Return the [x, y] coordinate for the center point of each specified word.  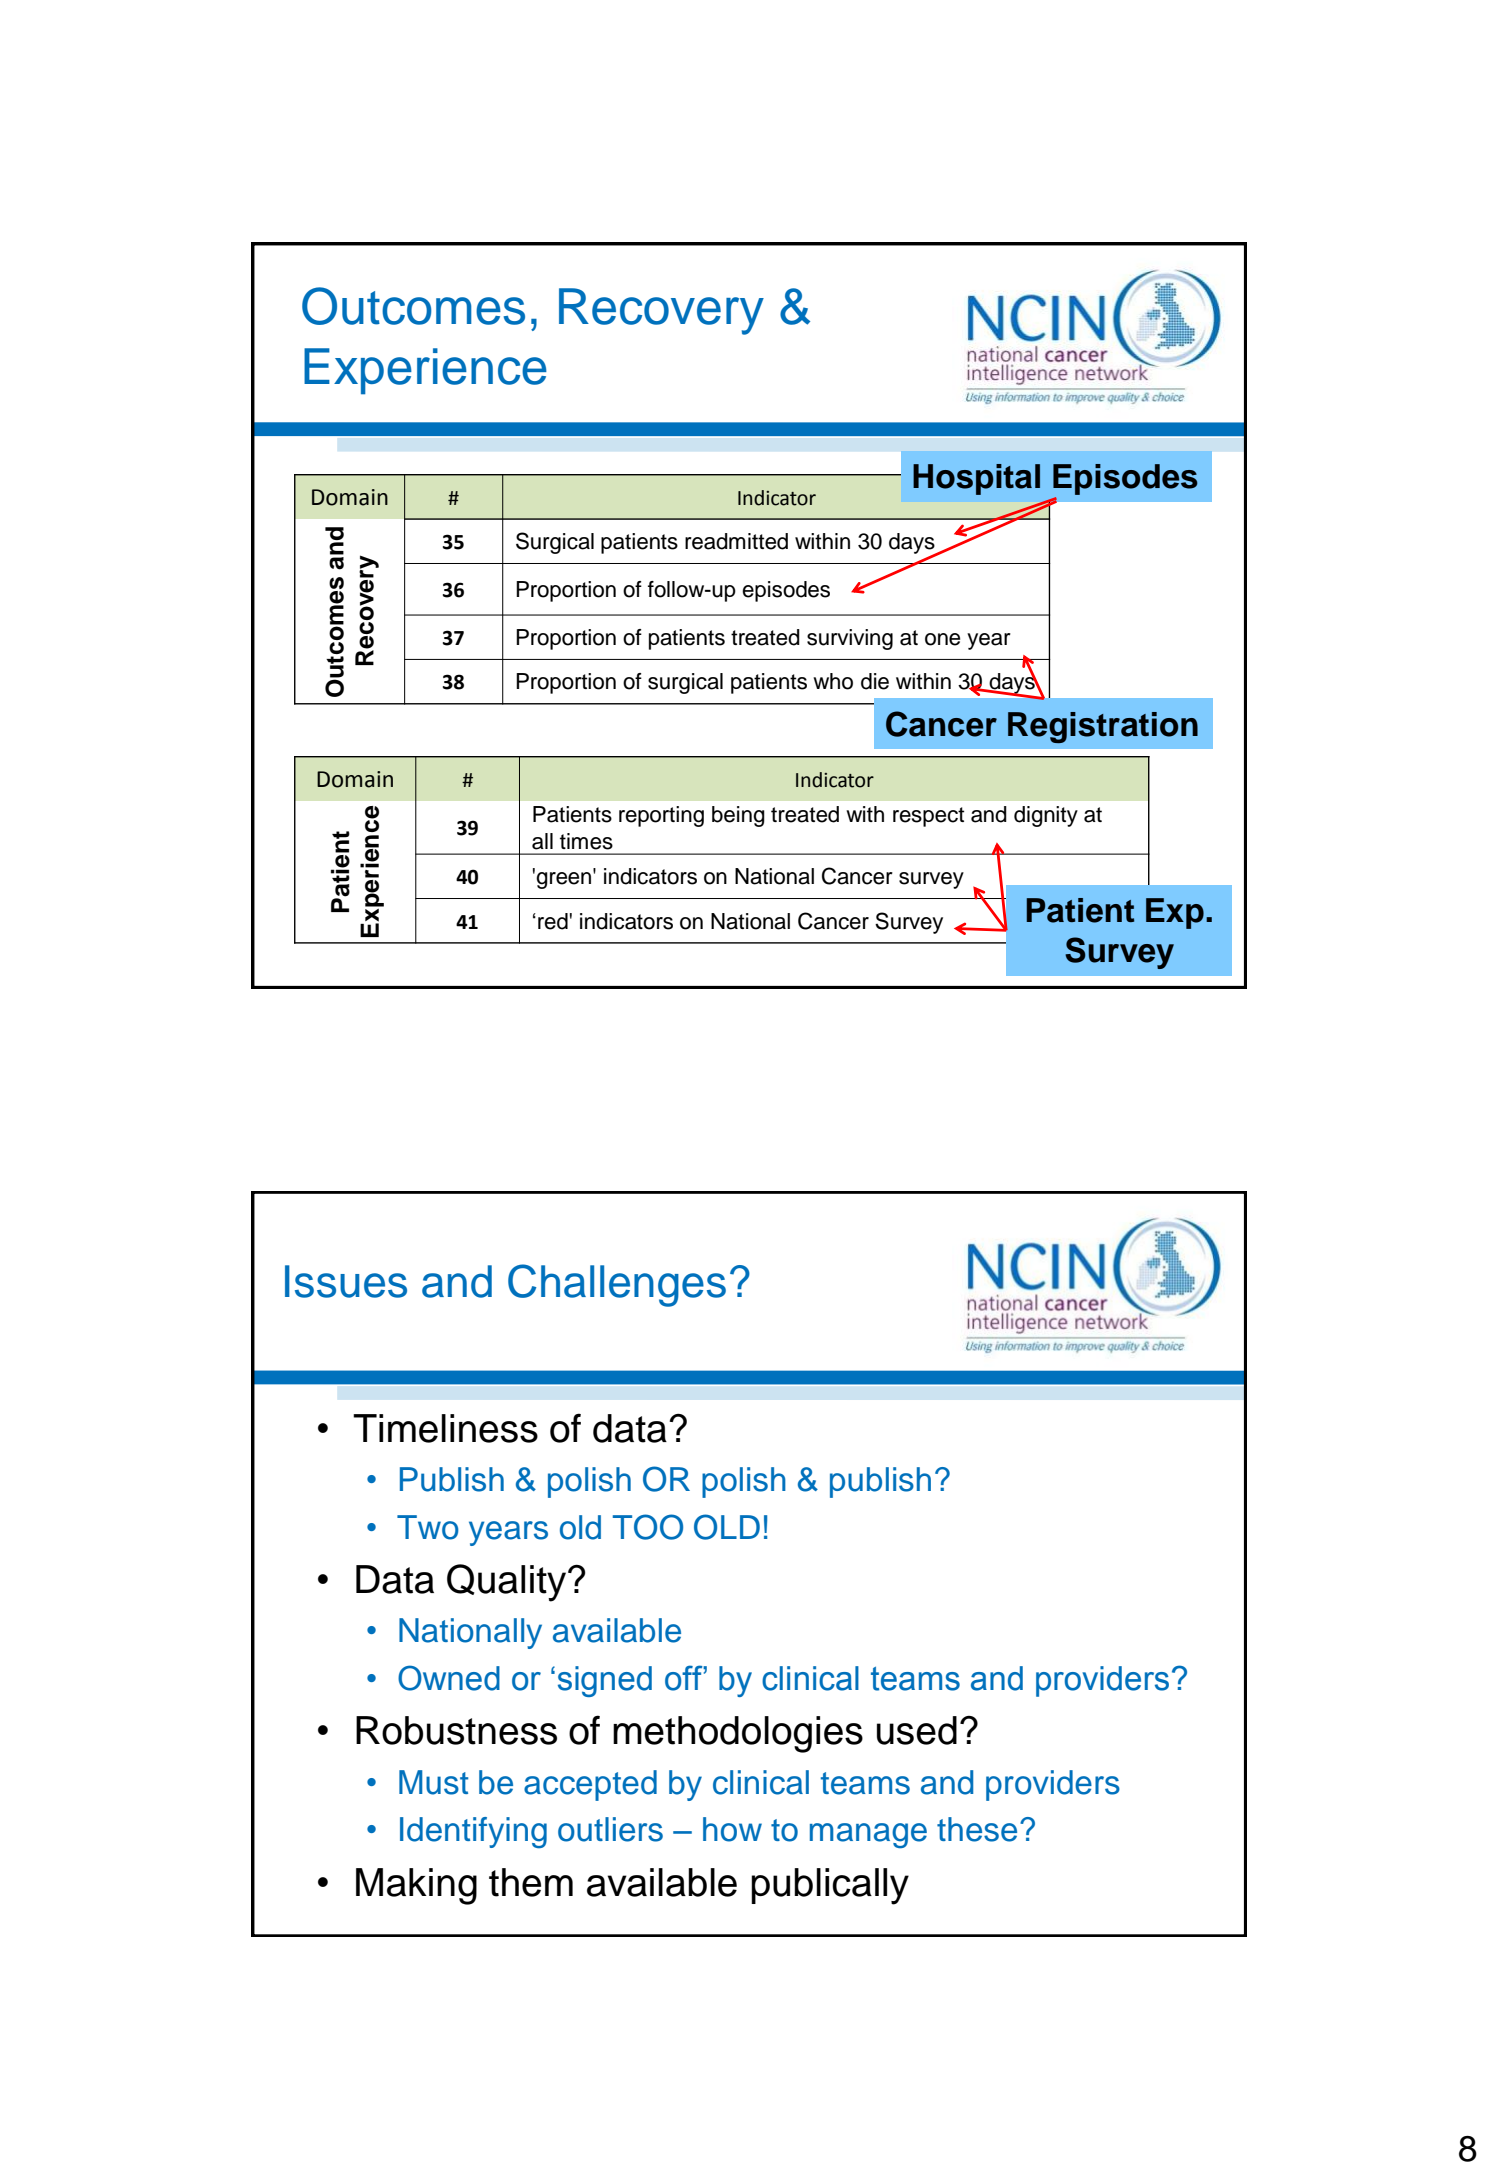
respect [928, 817]
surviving [850, 639]
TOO [648, 1527]
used [917, 1730]
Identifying [473, 1833]
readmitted [736, 541]
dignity [1046, 816]
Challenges [617, 1285]
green [565, 879]
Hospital [976, 479]
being [738, 816]
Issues [346, 1281]
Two [428, 1527]
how [732, 1829]
